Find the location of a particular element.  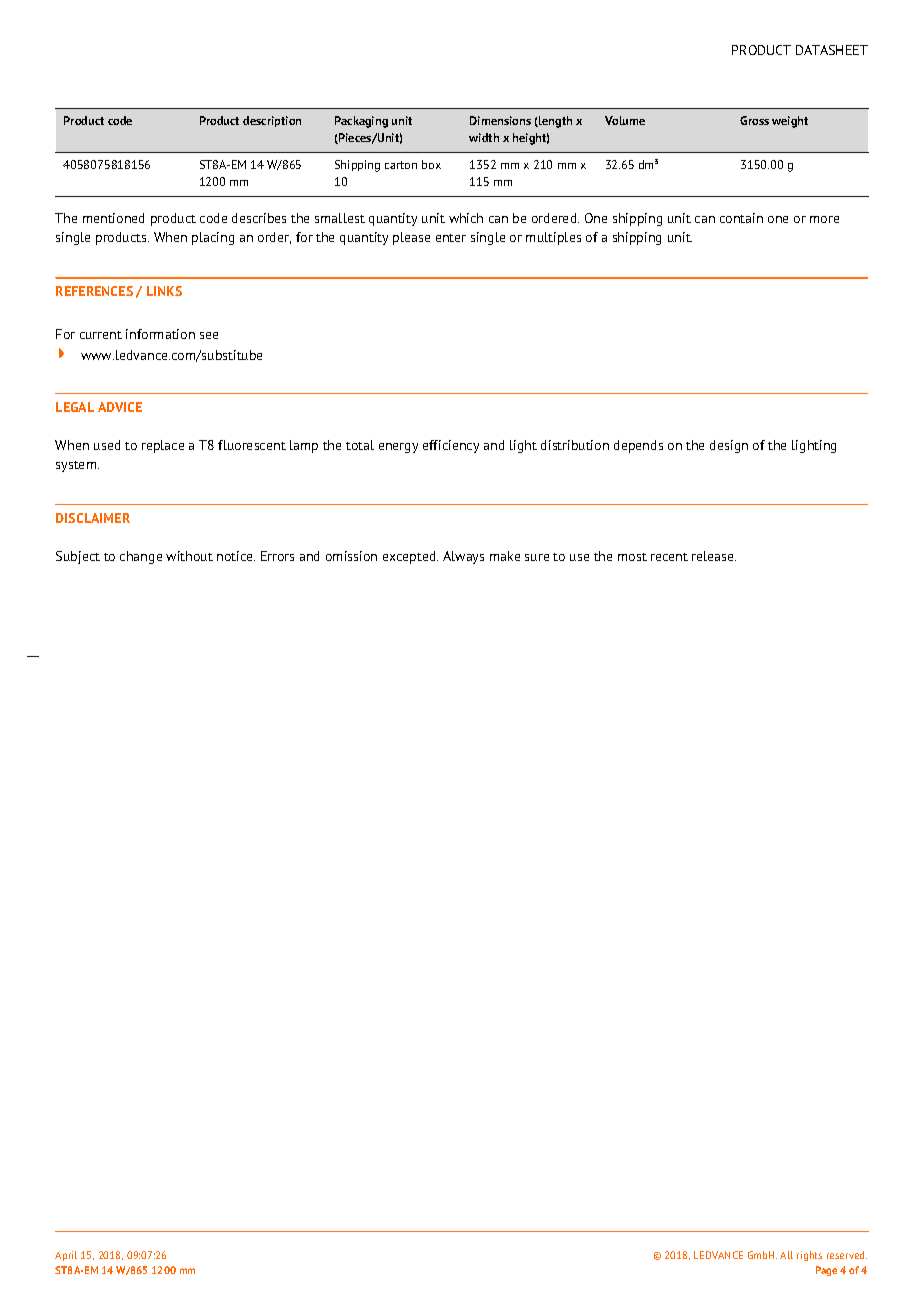

release is located at coordinates (714, 556).
